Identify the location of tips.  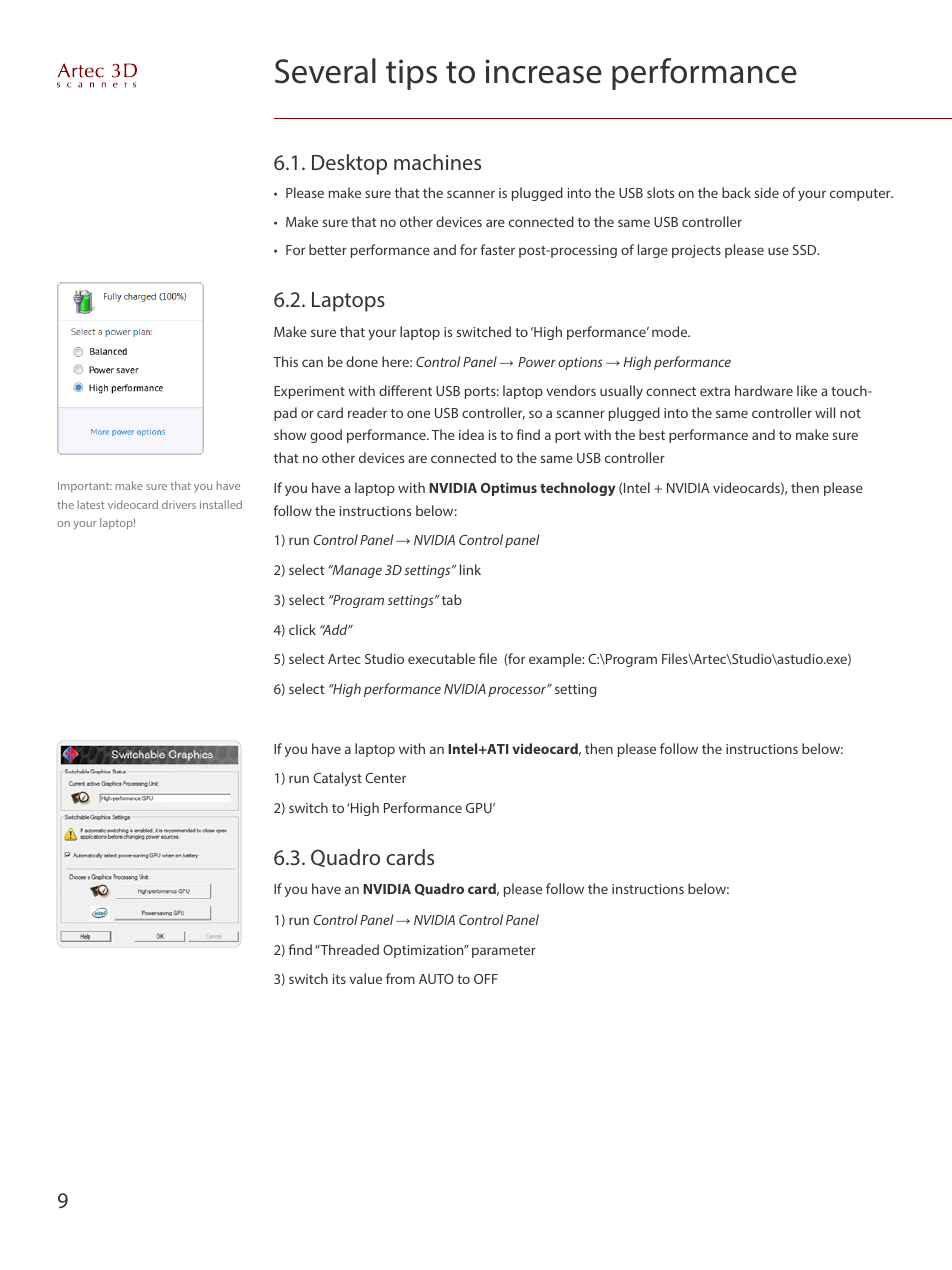
(411, 74).
